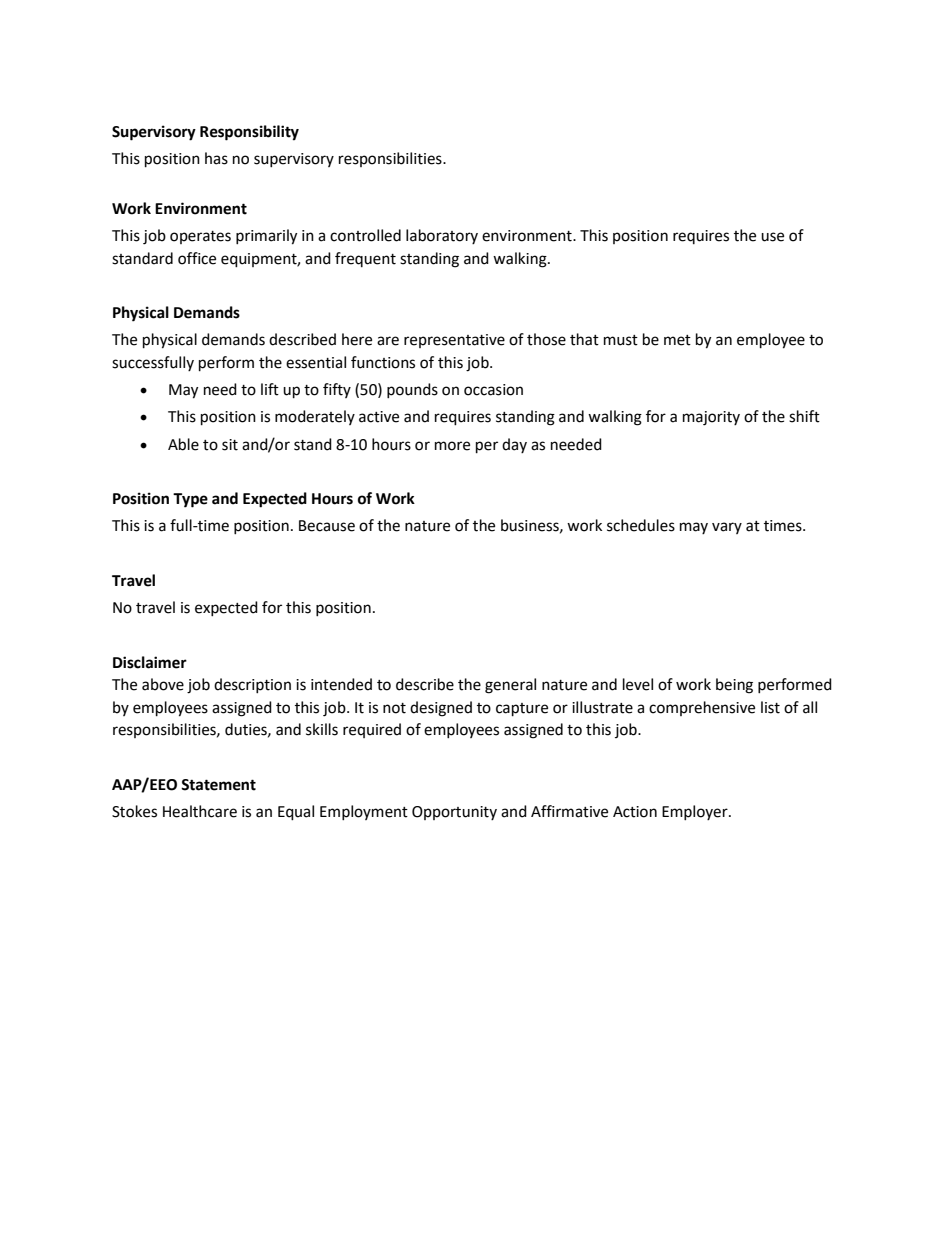 The width and height of the image is (952, 1233). Describe the element at coordinates (677, 340) in the image. I see `met` at that location.
